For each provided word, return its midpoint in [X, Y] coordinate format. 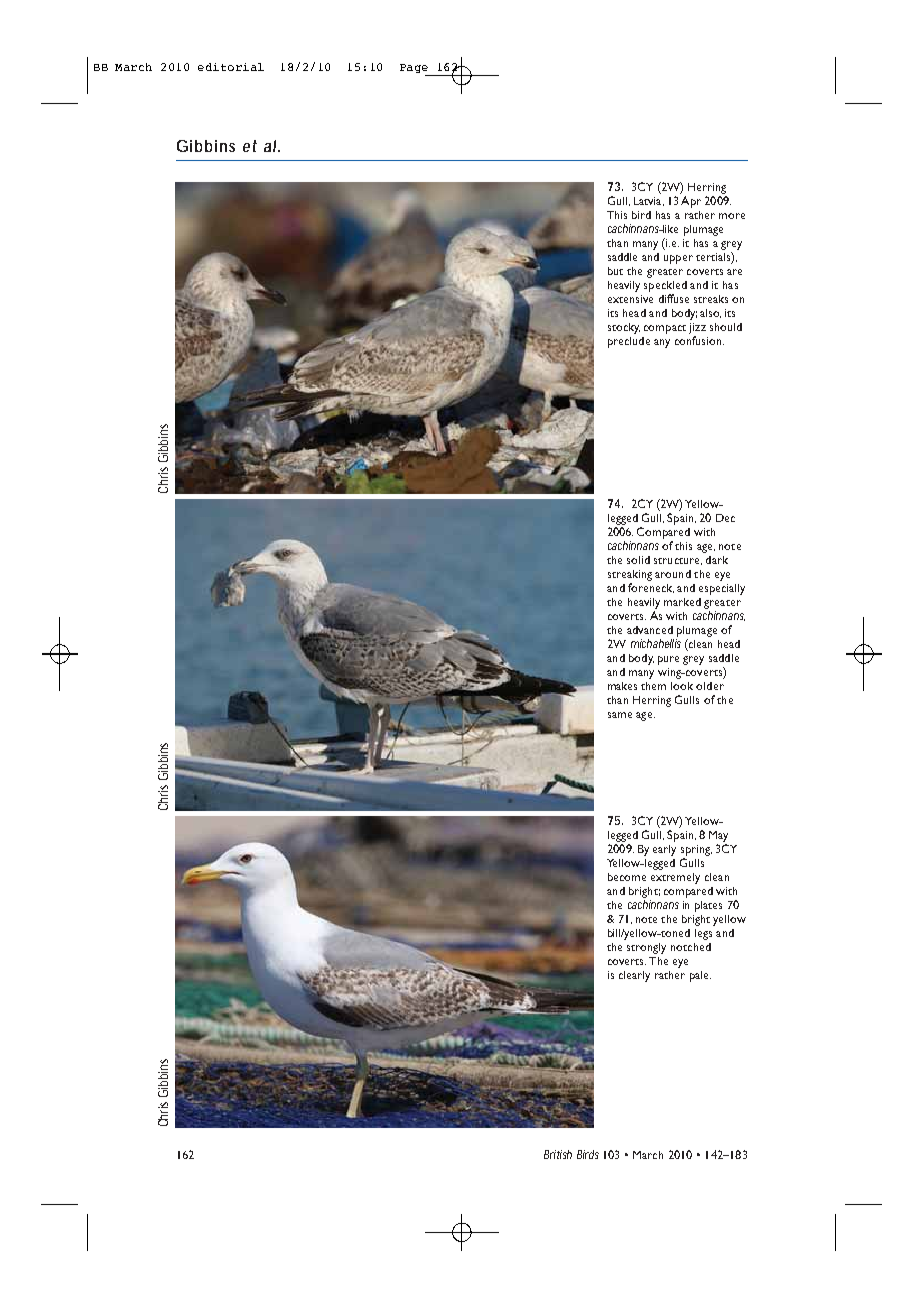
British [558, 1154]
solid [638, 560]
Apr [691, 202]
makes [622, 686]
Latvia [649, 201]
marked [682, 602]
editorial [231, 67]
